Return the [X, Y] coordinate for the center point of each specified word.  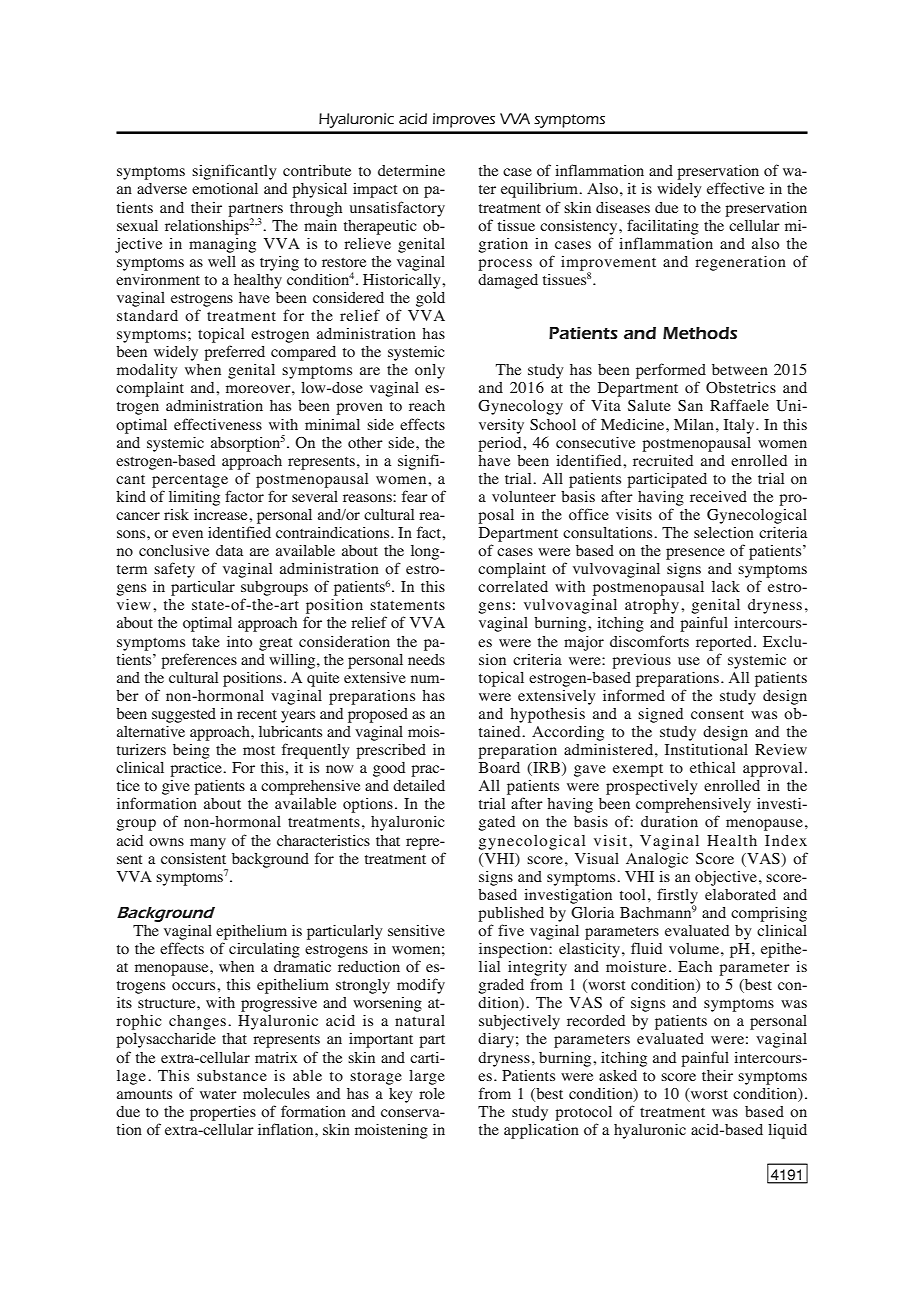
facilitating [663, 227]
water [218, 1094]
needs [426, 659]
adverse [162, 188]
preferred [234, 353]
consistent [193, 858]
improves [464, 120]
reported [725, 643]
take [206, 641]
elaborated [740, 894]
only [430, 371]
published [511, 914]
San [690, 405]
